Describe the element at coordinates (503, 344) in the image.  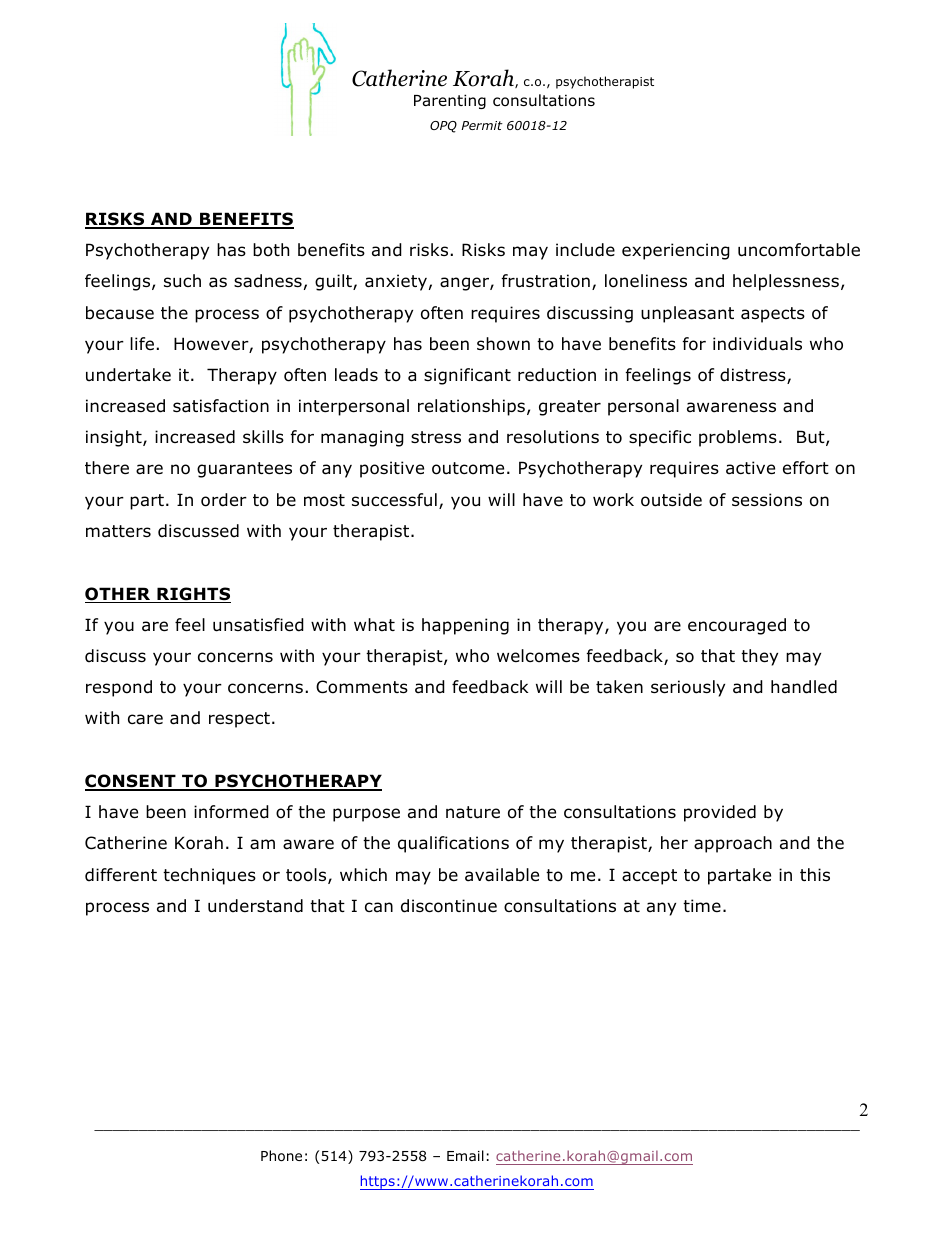
I see `shown` at that location.
